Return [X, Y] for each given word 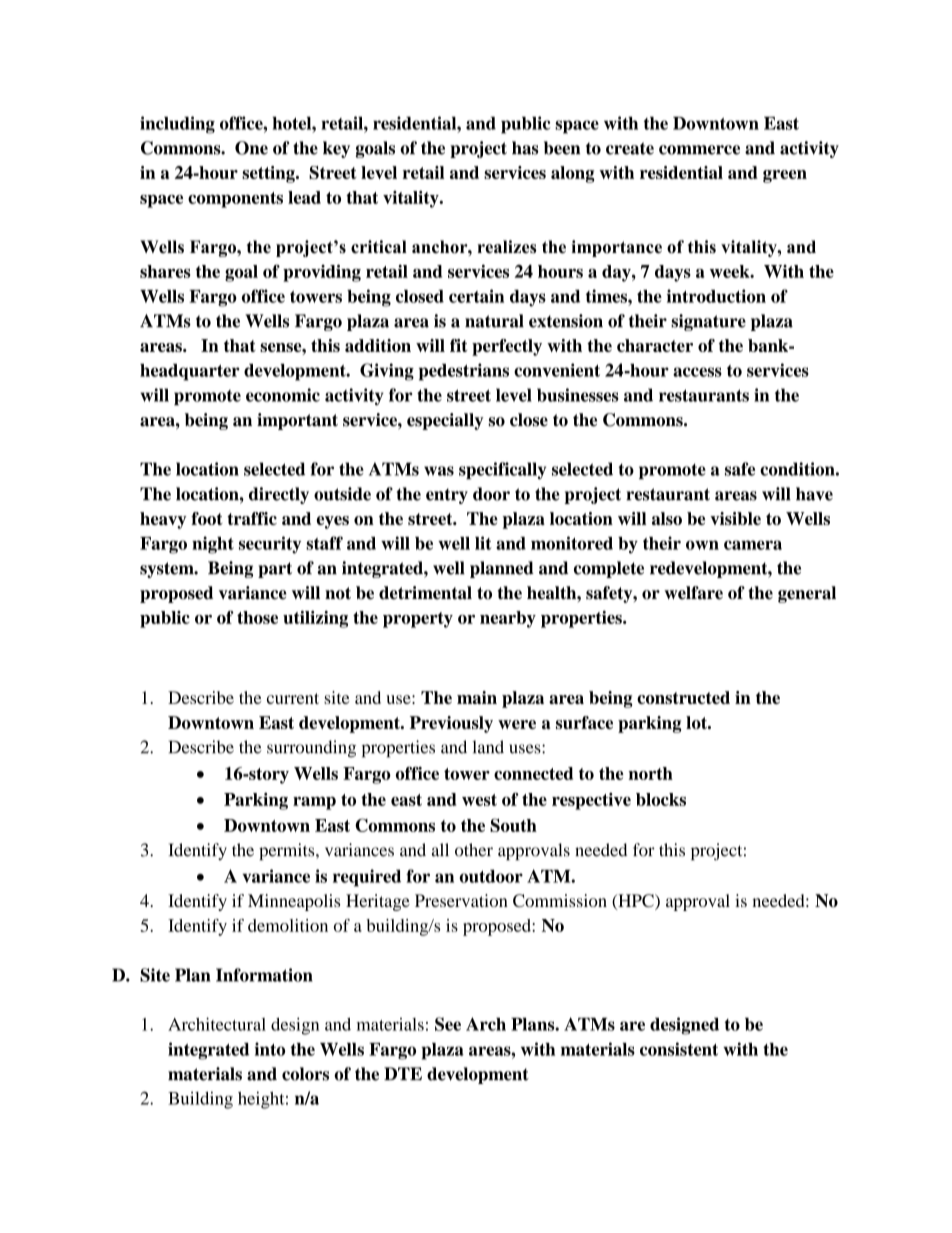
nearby [508, 619]
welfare [693, 593]
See [448, 1024]
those [257, 617]
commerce [699, 150]
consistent [679, 1049]
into [270, 1049]
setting [269, 174]
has [525, 148]
